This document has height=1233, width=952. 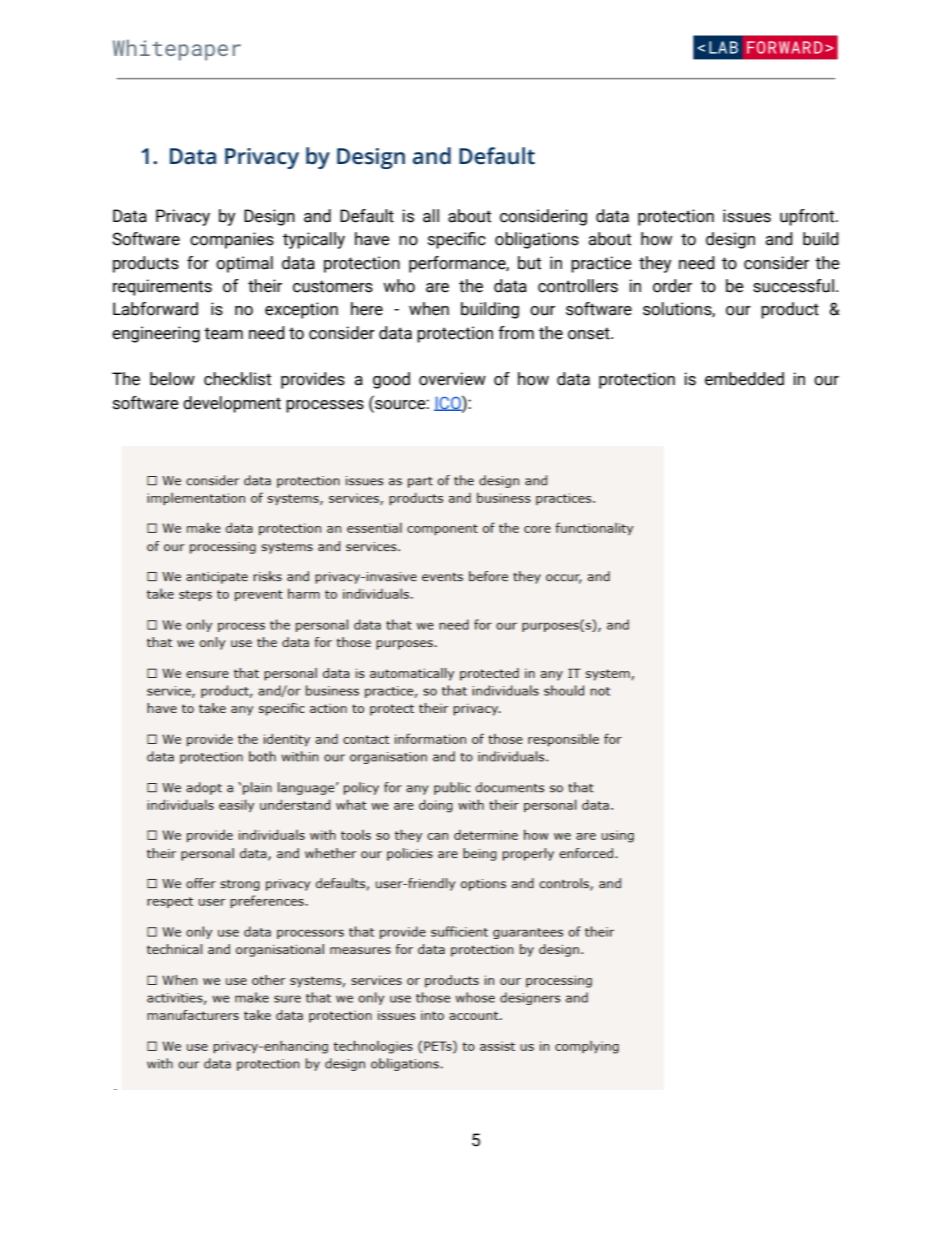 What do you see at coordinates (672, 286) in the document?
I see `order` at bounding box center [672, 286].
